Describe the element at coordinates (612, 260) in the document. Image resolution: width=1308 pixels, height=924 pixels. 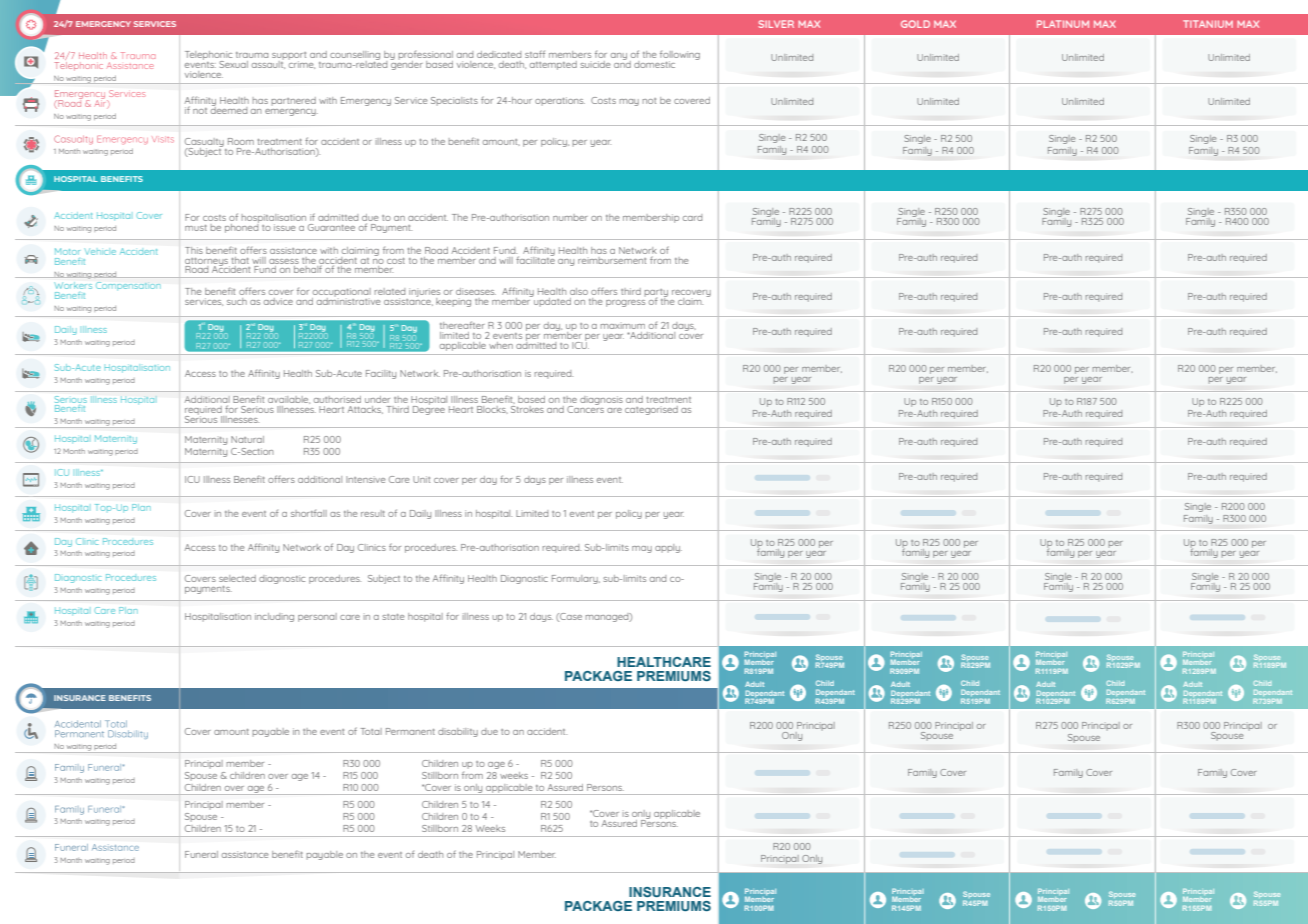
I see `reimbursement` at that location.
